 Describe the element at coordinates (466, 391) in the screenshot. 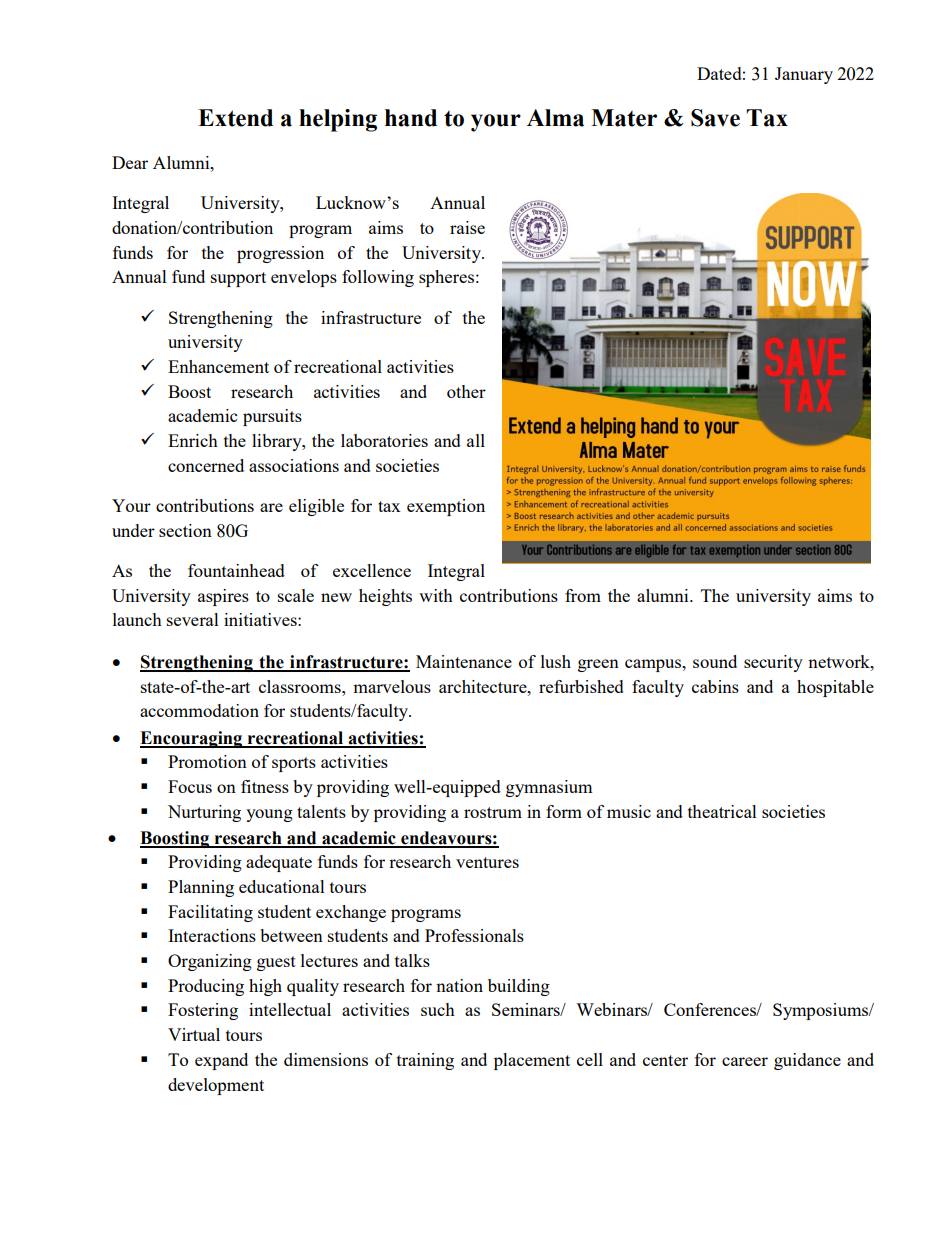

I see `other` at that location.
